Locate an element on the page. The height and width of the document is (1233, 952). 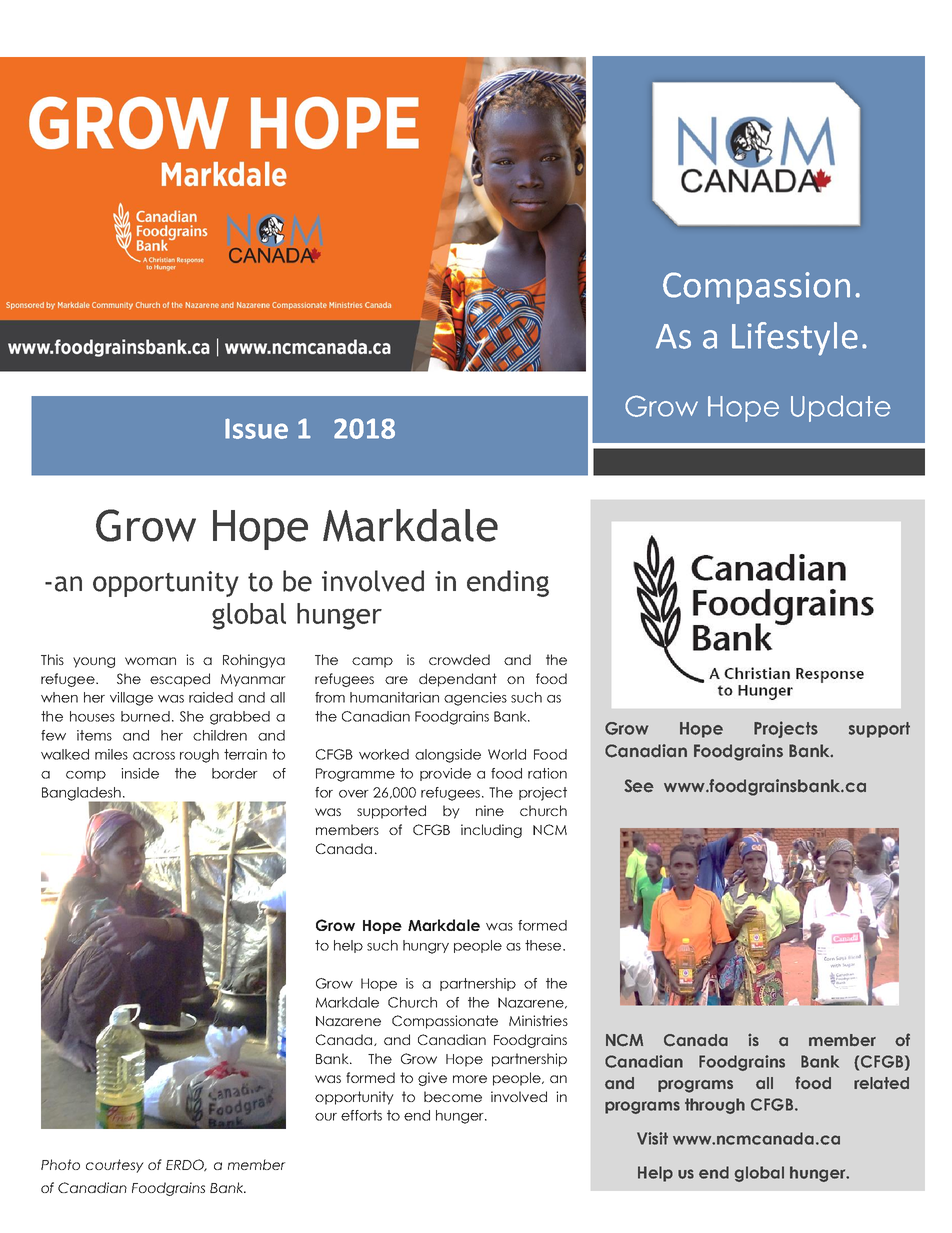
courtesy is located at coordinates (115, 1166).
